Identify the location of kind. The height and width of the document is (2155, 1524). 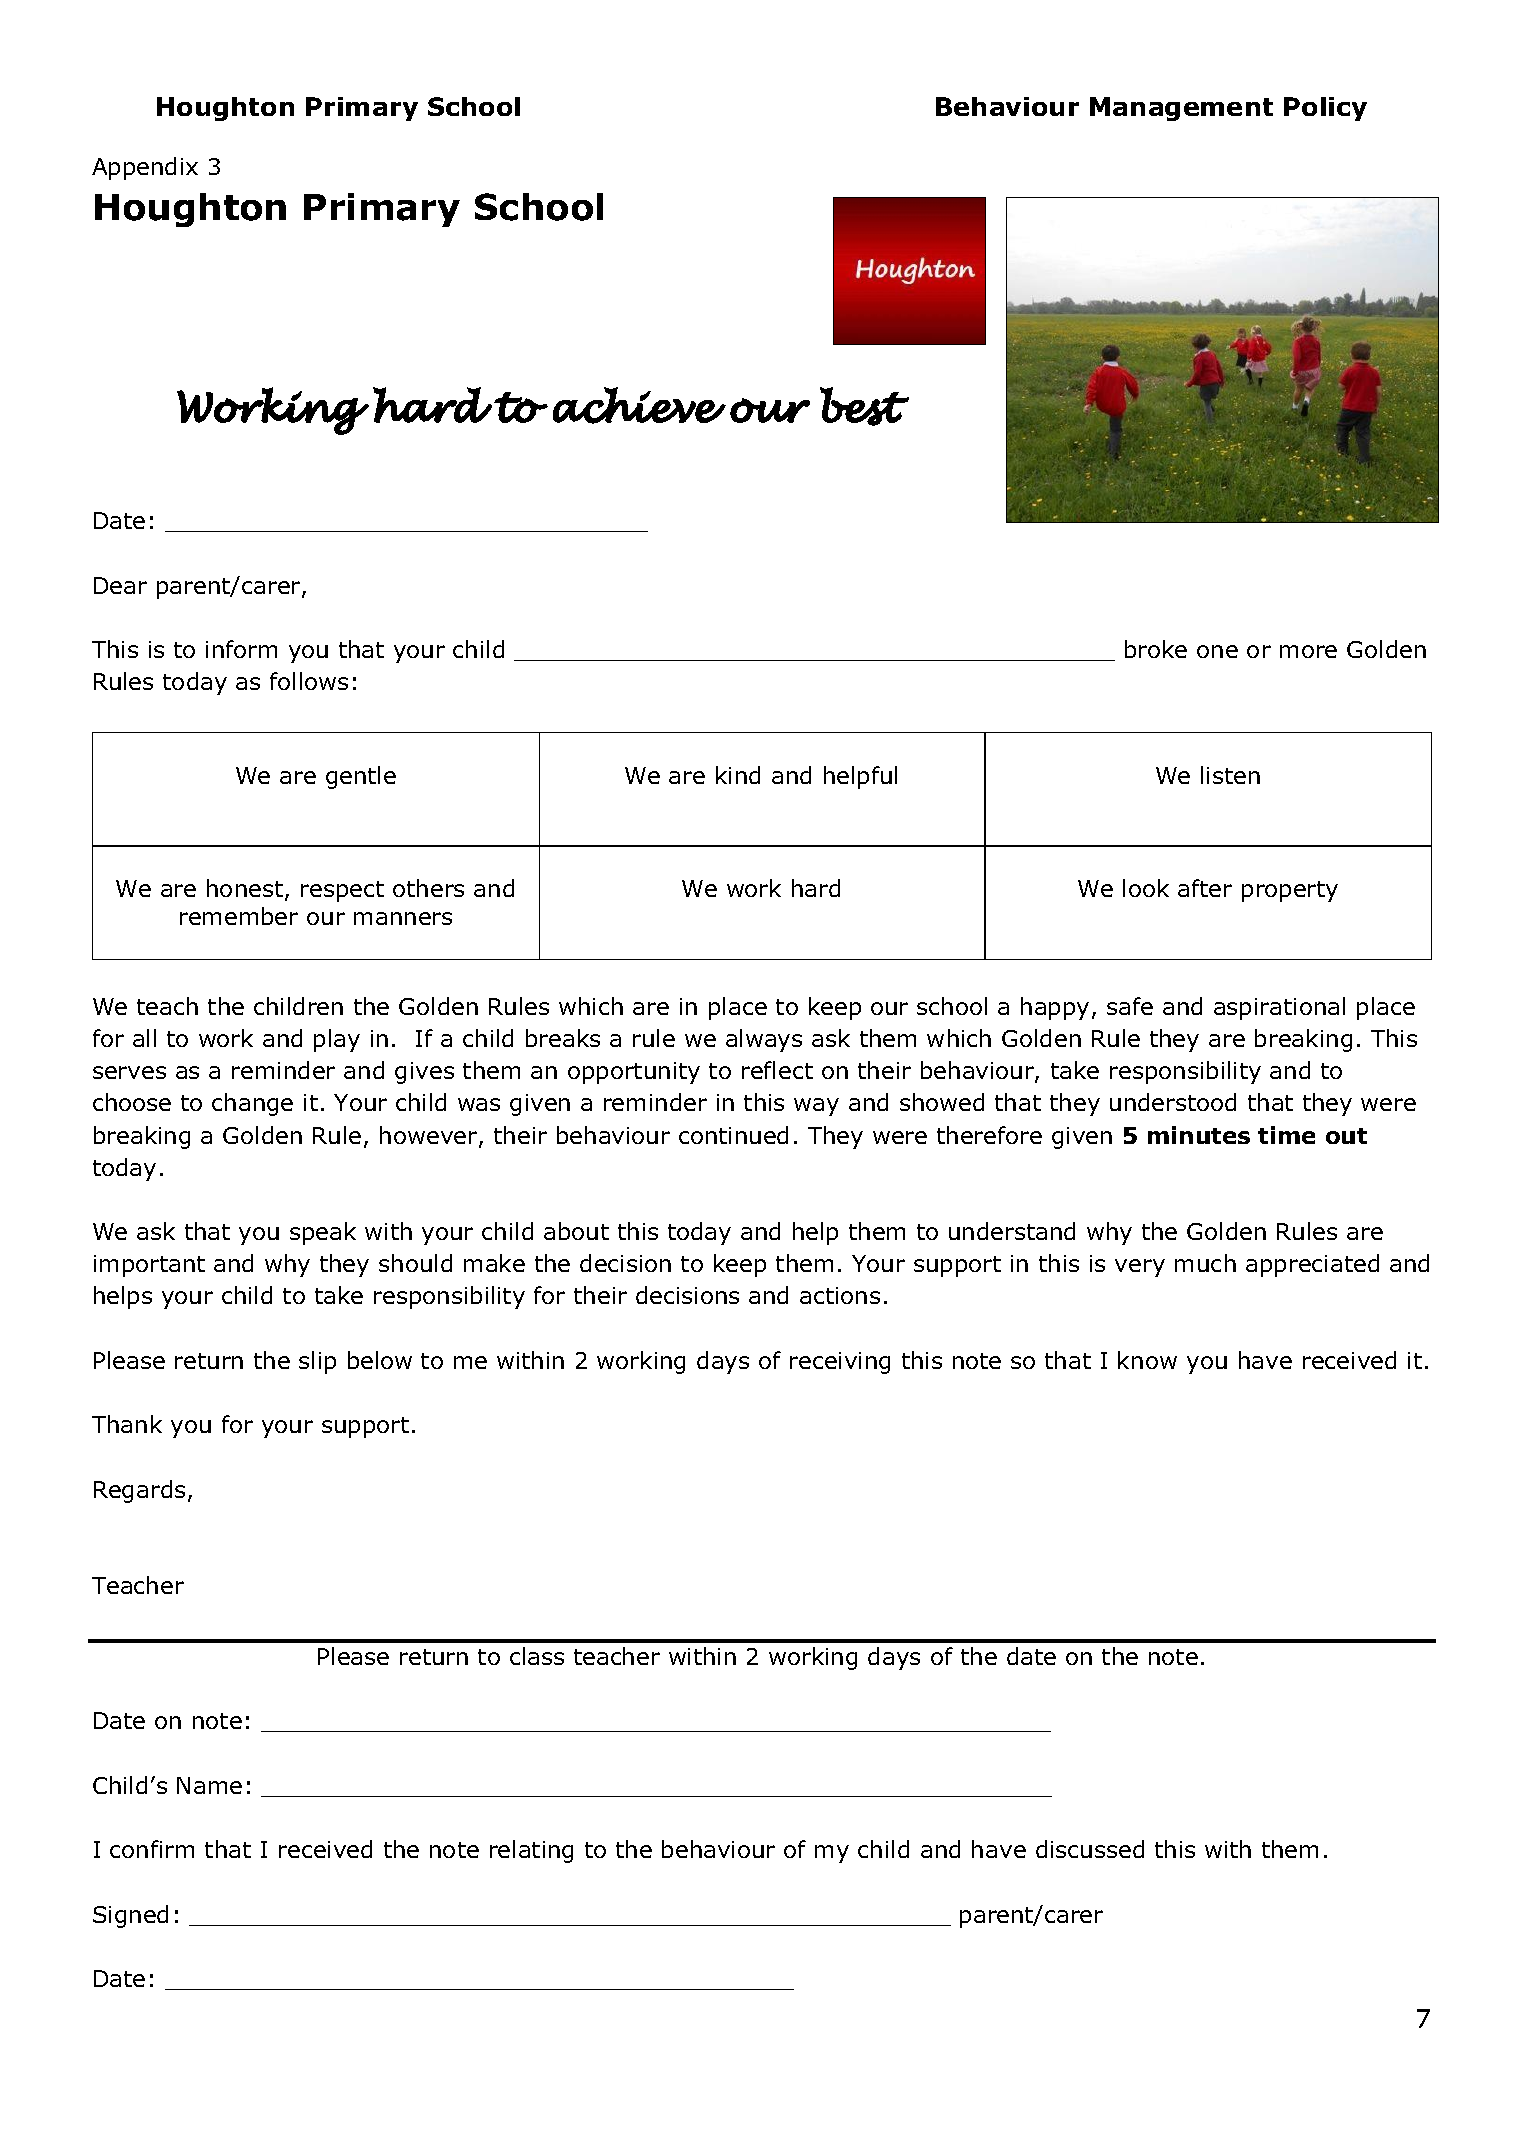
(738, 775).
